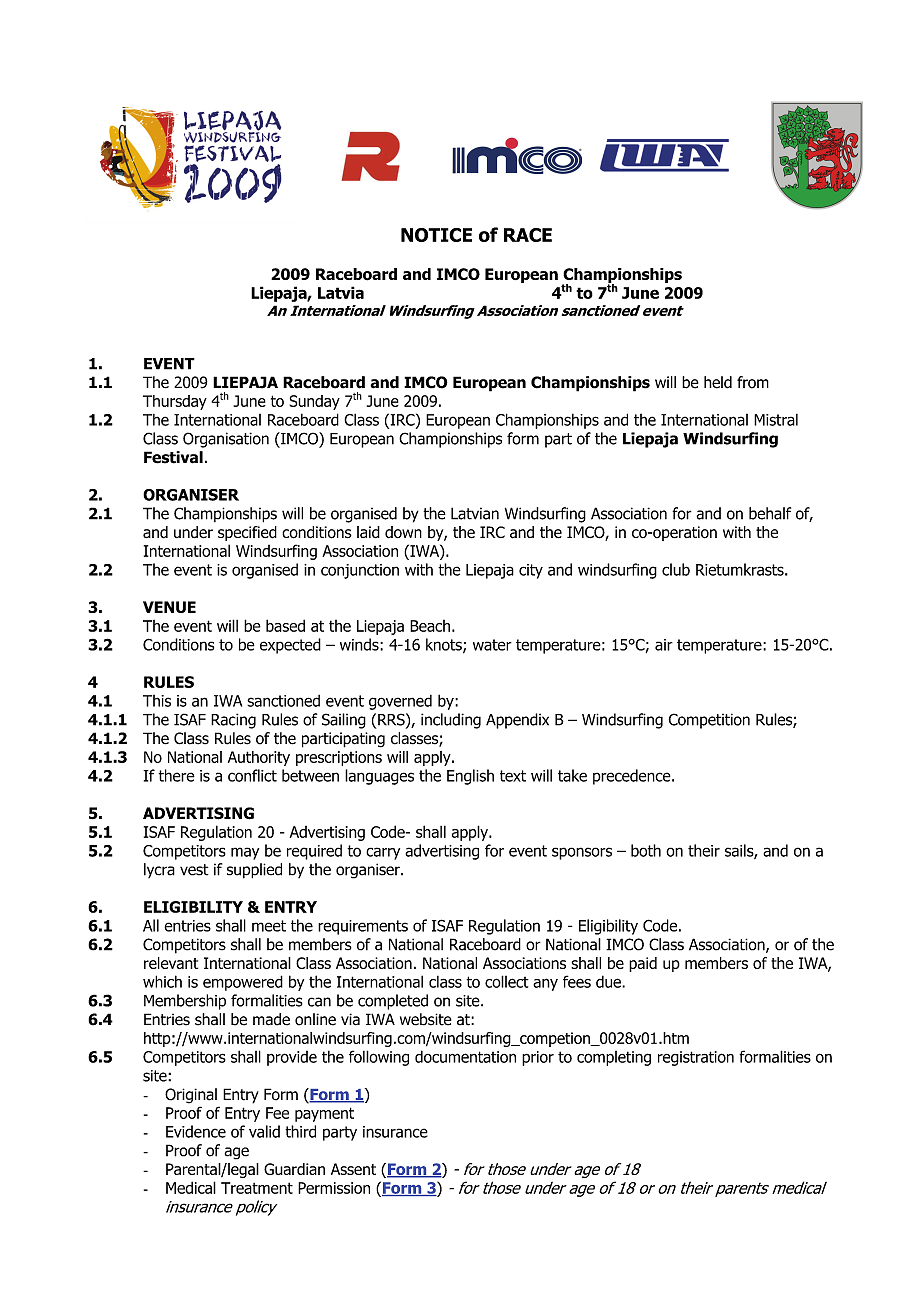 This screenshot has width=924, height=1308. Describe the element at coordinates (436, 235) in the screenshot. I see `NOTICE` at that location.
